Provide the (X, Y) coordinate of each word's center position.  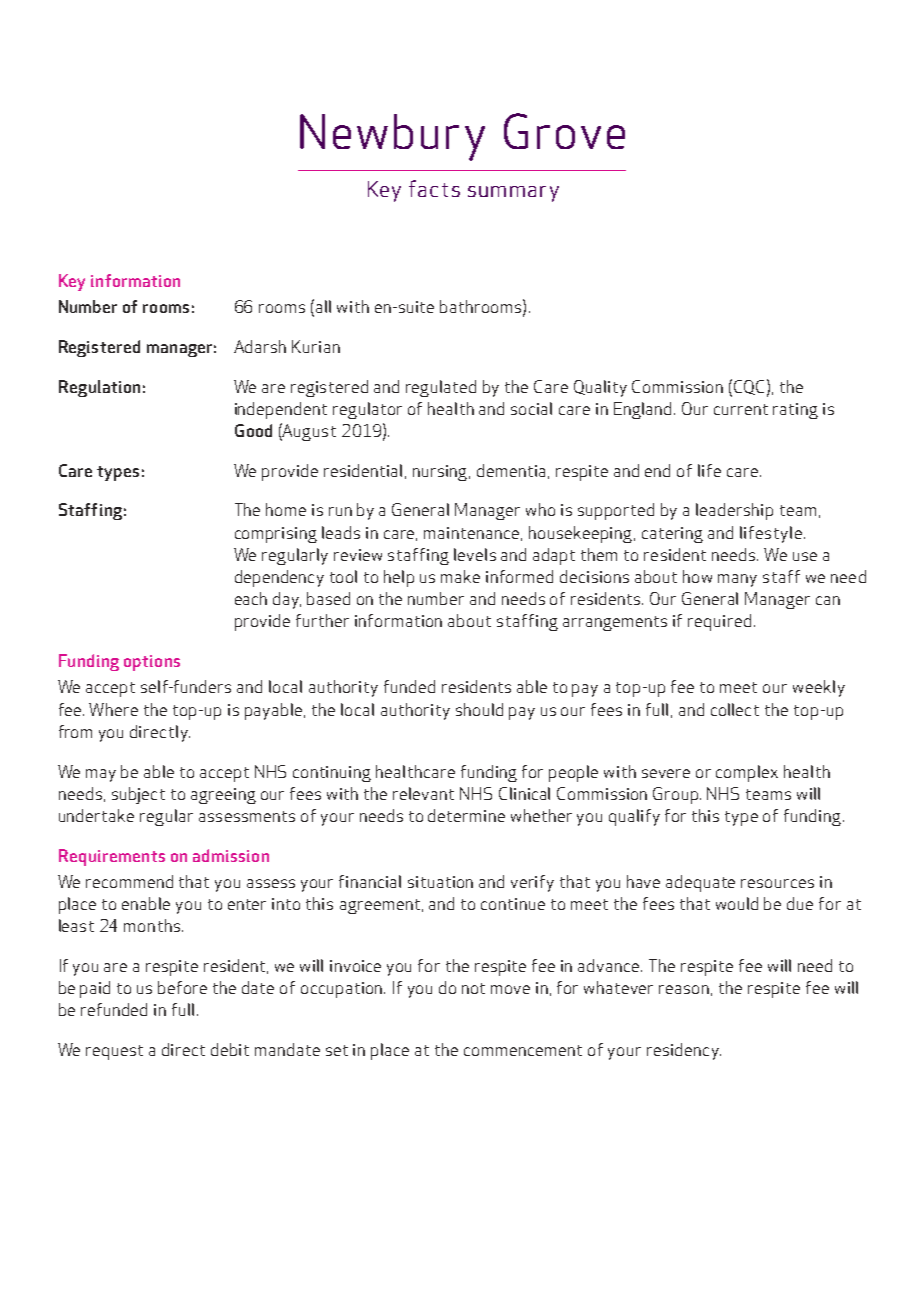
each (251, 598)
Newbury (392, 137)
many (737, 580)
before (182, 987)
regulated (441, 388)
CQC (749, 387)
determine (466, 815)
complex (747, 773)
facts (434, 188)
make (460, 576)
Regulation (99, 388)
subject (138, 795)
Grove (564, 131)
